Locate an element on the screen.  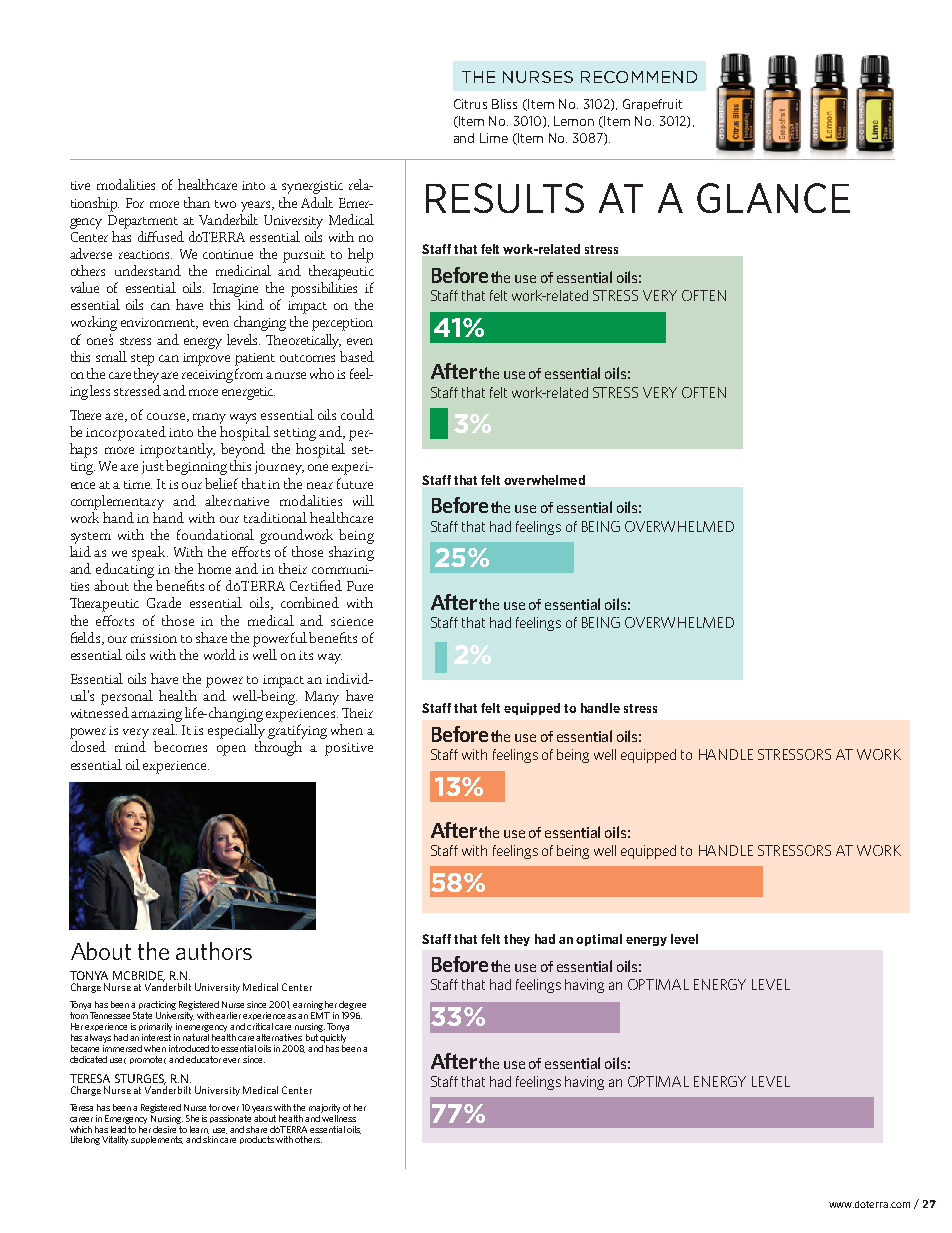
Citrus is located at coordinates (470, 104).
